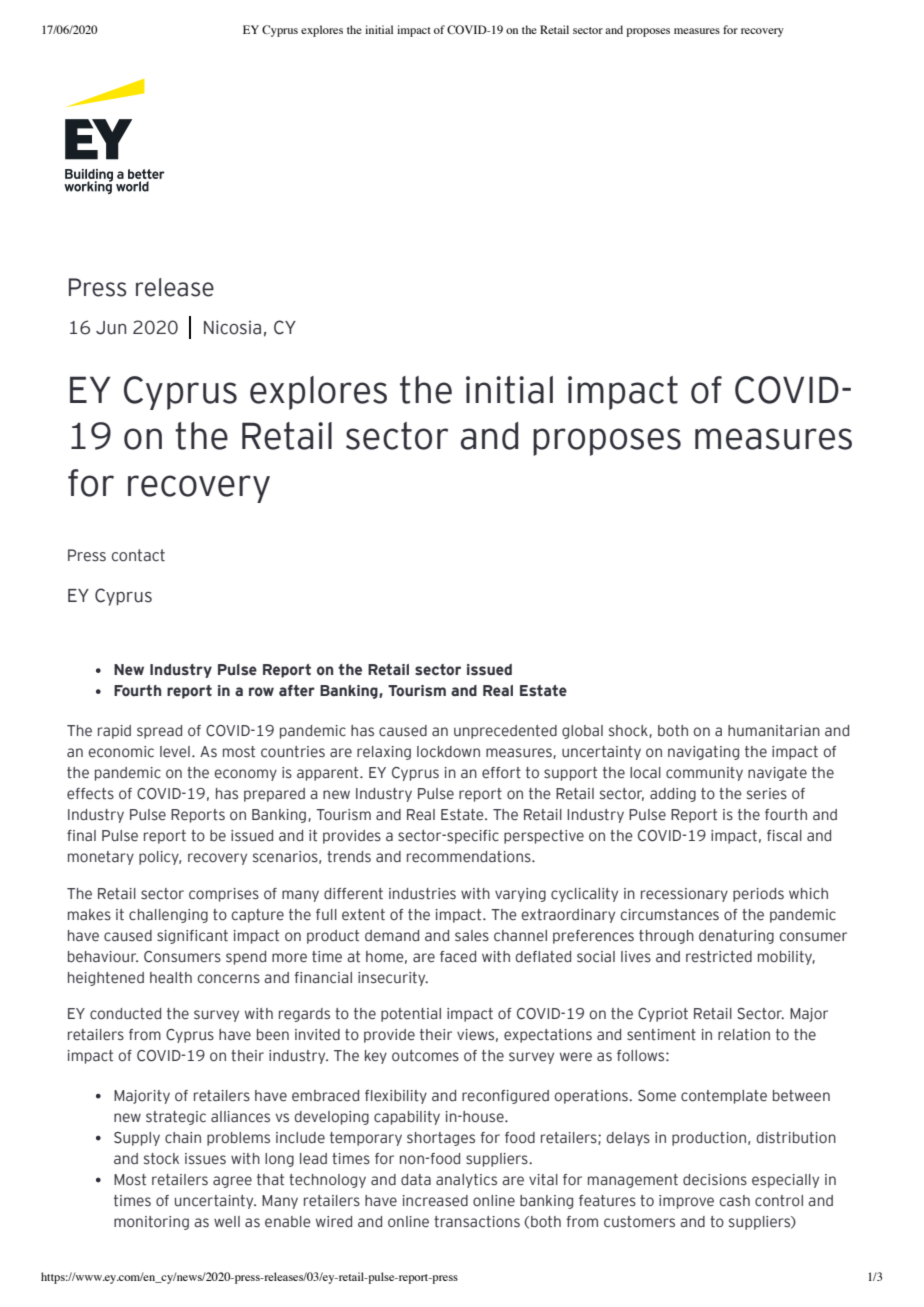 The image size is (924, 1307). I want to click on row, so click(261, 692).
